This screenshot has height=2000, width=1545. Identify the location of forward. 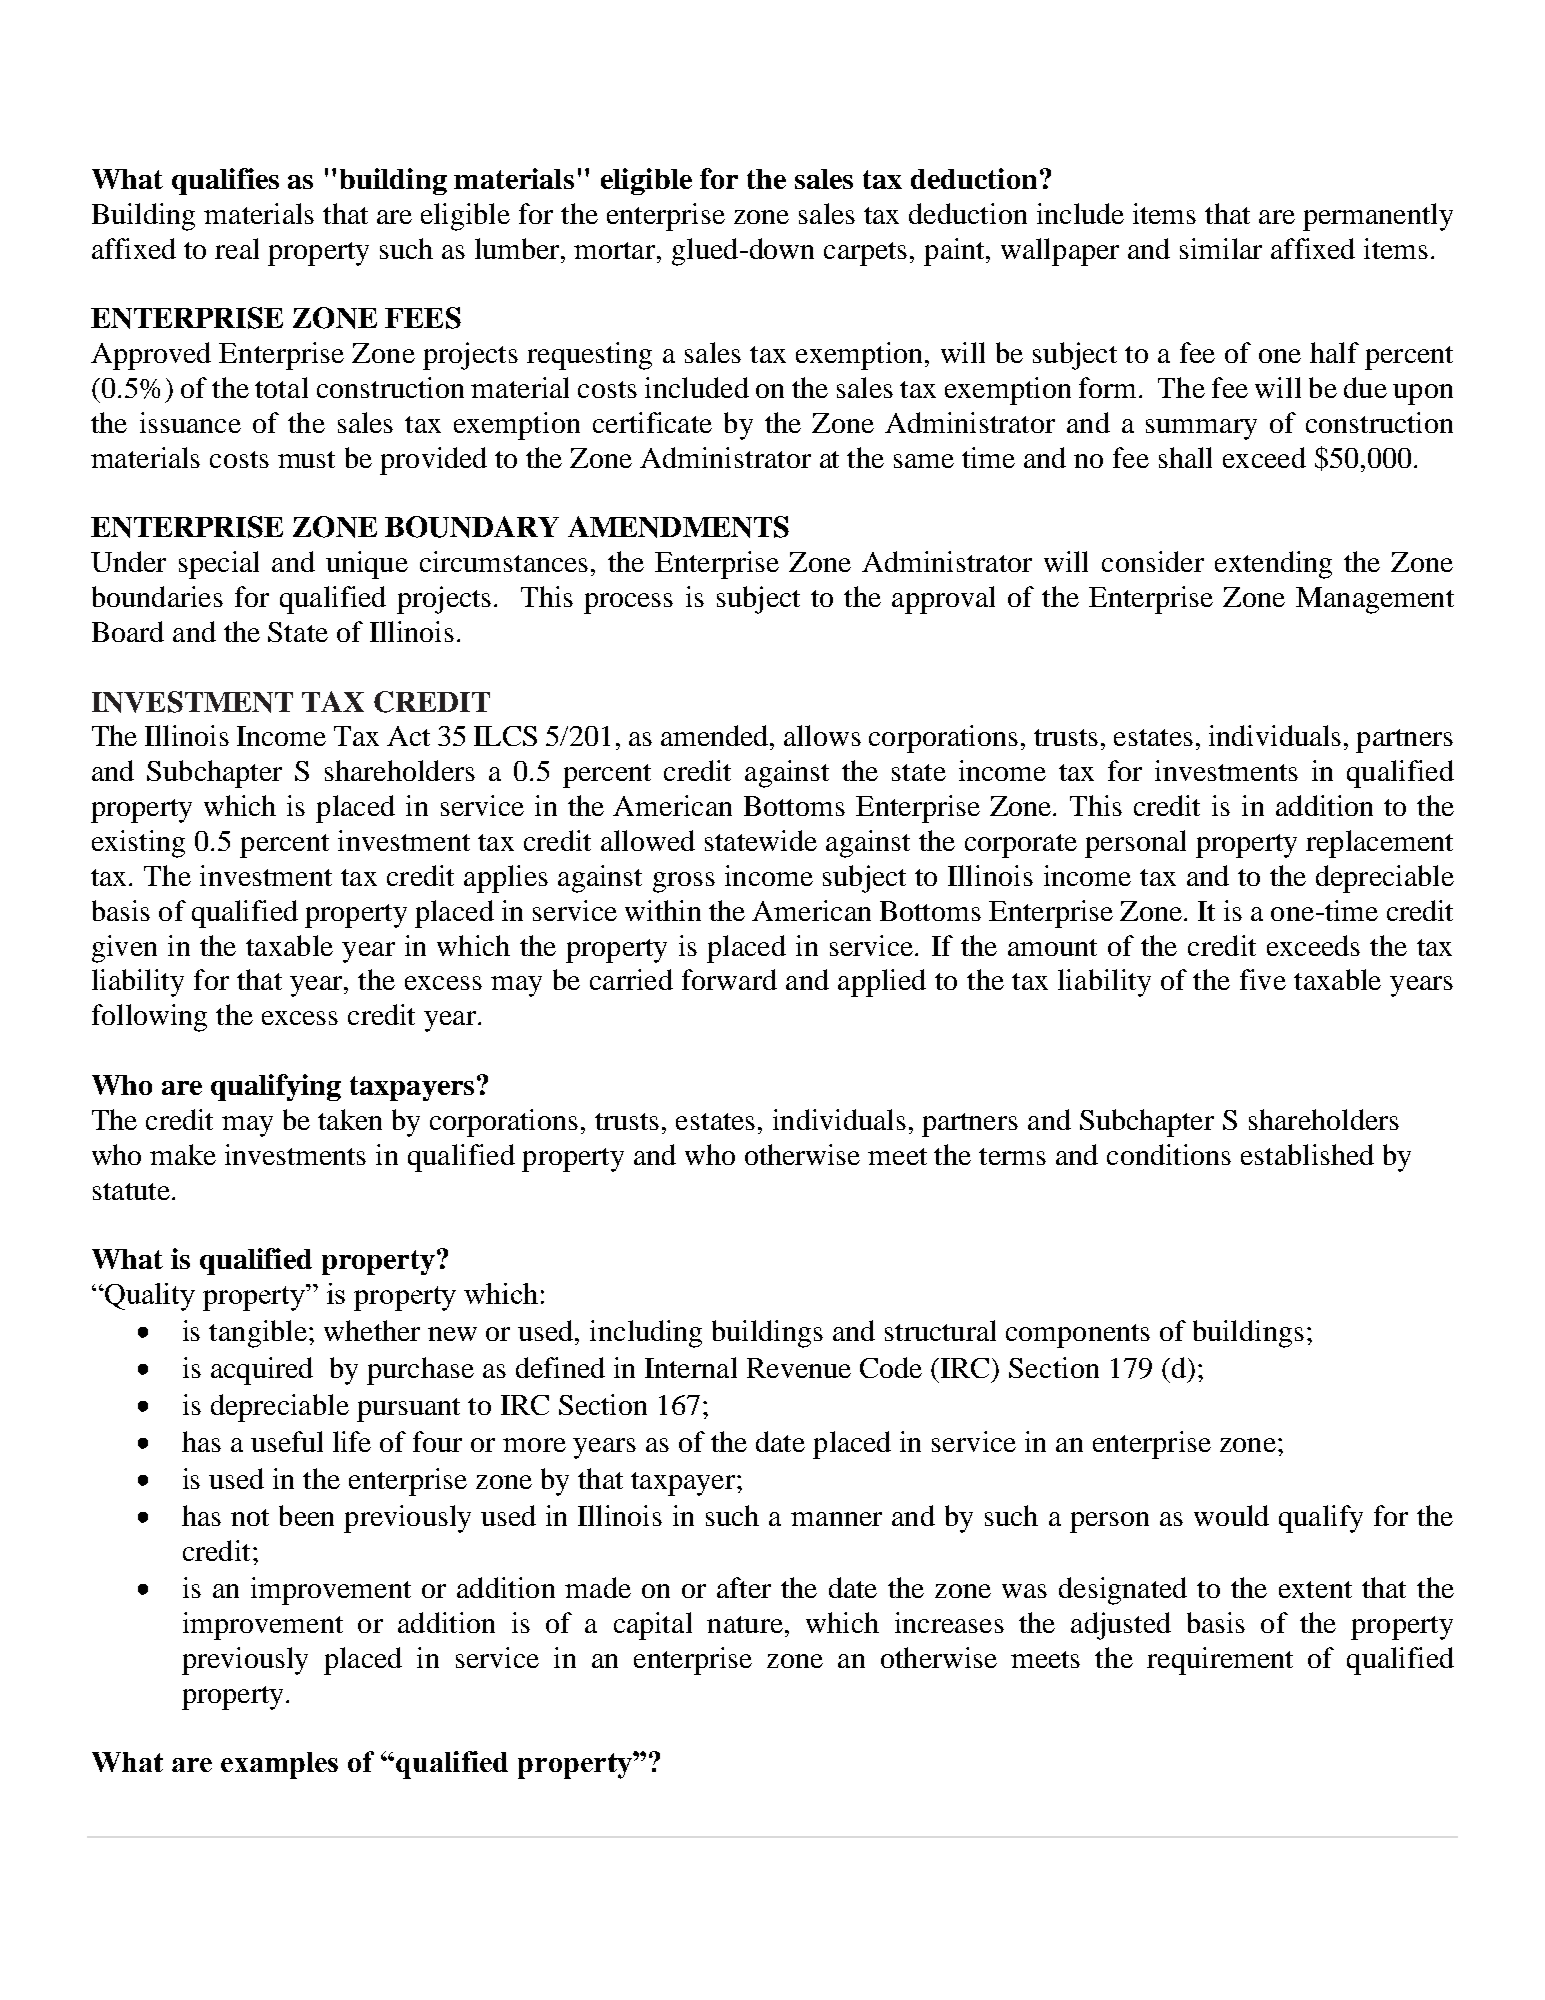
(729, 979).
